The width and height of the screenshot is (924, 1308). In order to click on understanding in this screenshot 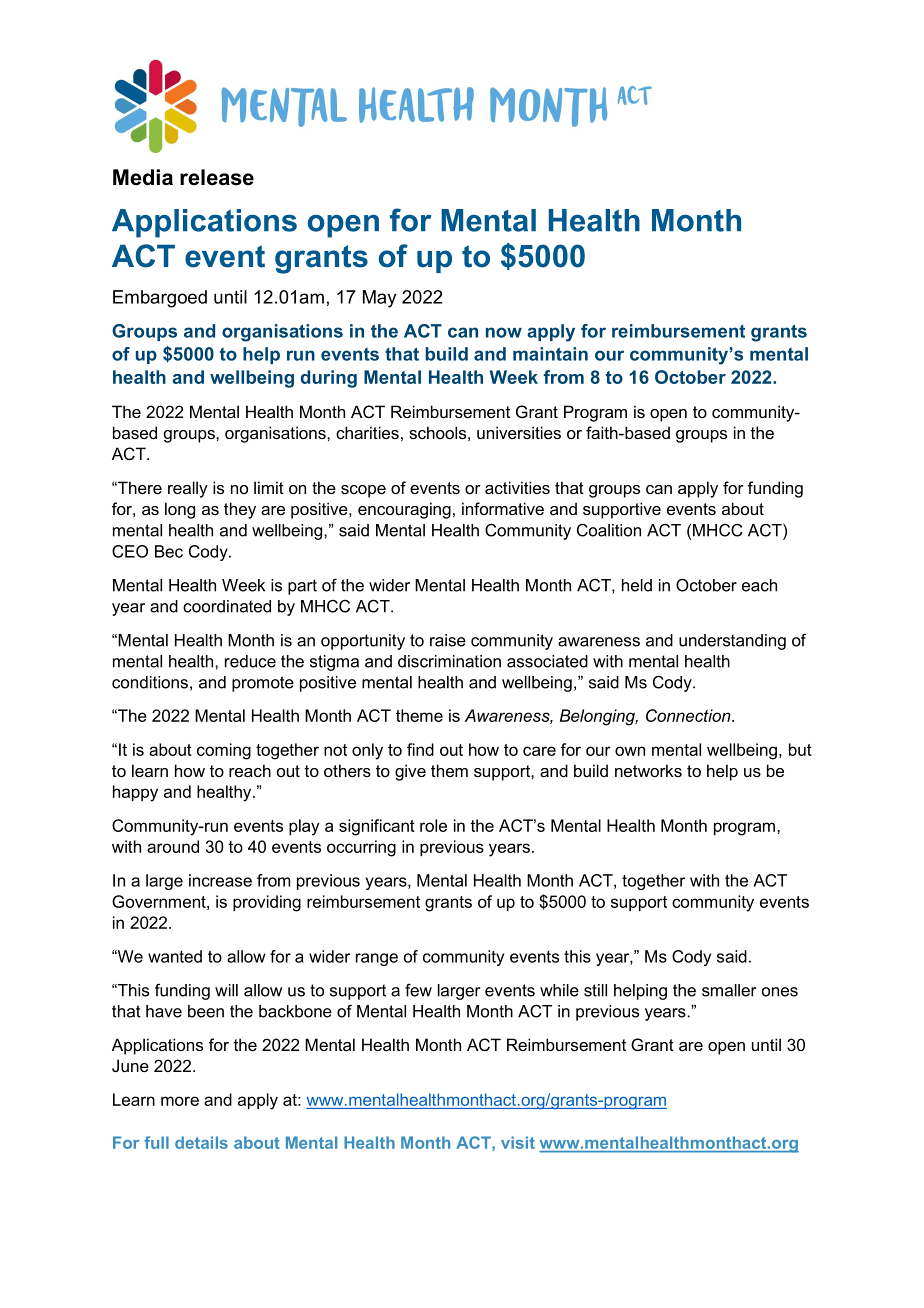, I will do `click(732, 642)`.
